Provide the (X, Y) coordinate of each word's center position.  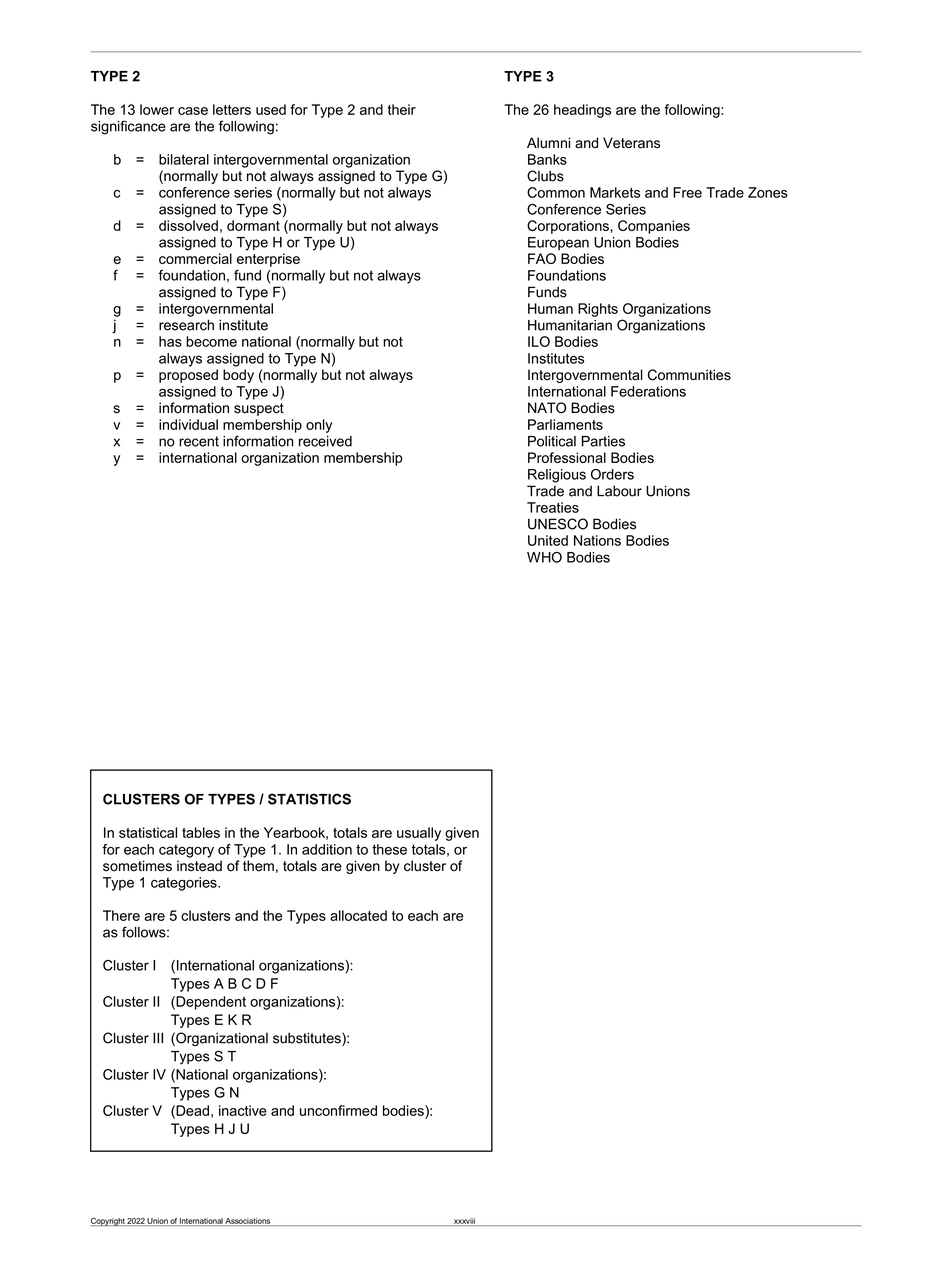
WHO (544, 557)
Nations (597, 540)
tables (201, 832)
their (402, 109)
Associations (248, 1222)
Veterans (631, 143)
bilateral (184, 159)
